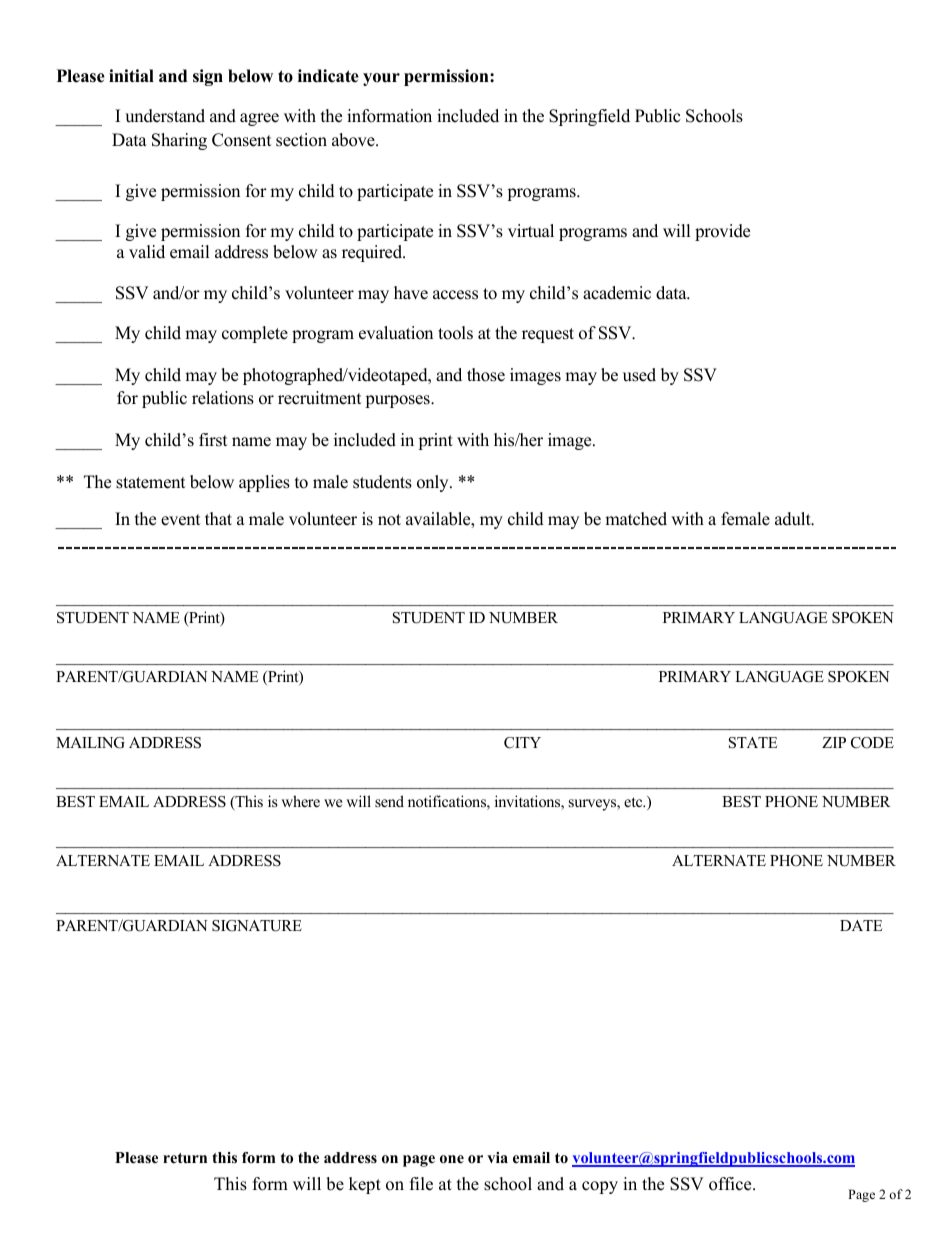 Image resolution: width=952 pixels, height=1233 pixels. What do you see at coordinates (522, 743) in the screenshot?
I see `CITY` at bounding box center [522, 743].
